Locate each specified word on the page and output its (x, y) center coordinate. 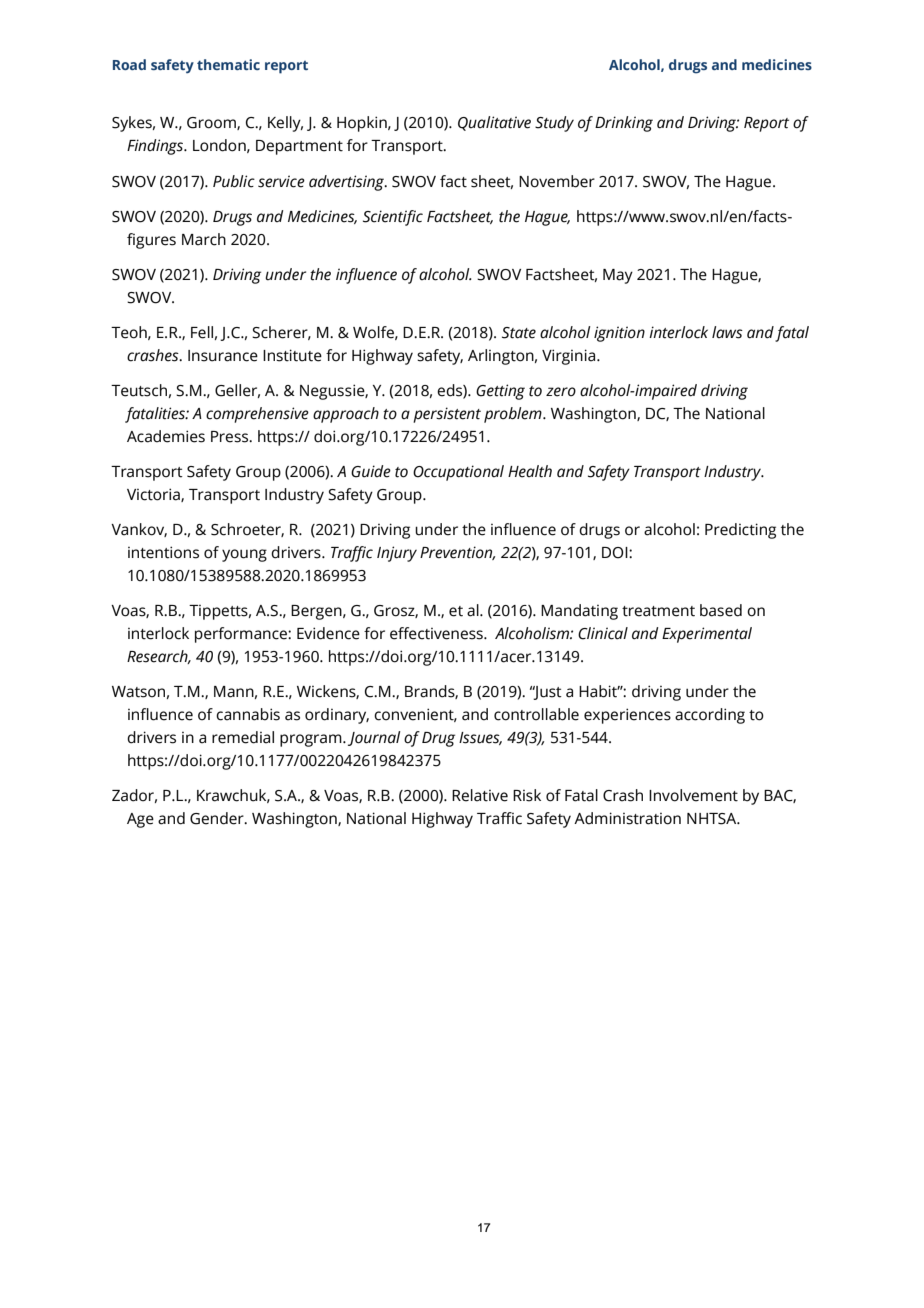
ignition (619, 334)
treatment (658, 611)
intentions (163, 552)
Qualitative (494, 123)
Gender (218, 818)
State (519, 333)
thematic (228, 64)
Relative (480, 795)
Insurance (223, 356)
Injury (397, 554)
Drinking (624, 124)
